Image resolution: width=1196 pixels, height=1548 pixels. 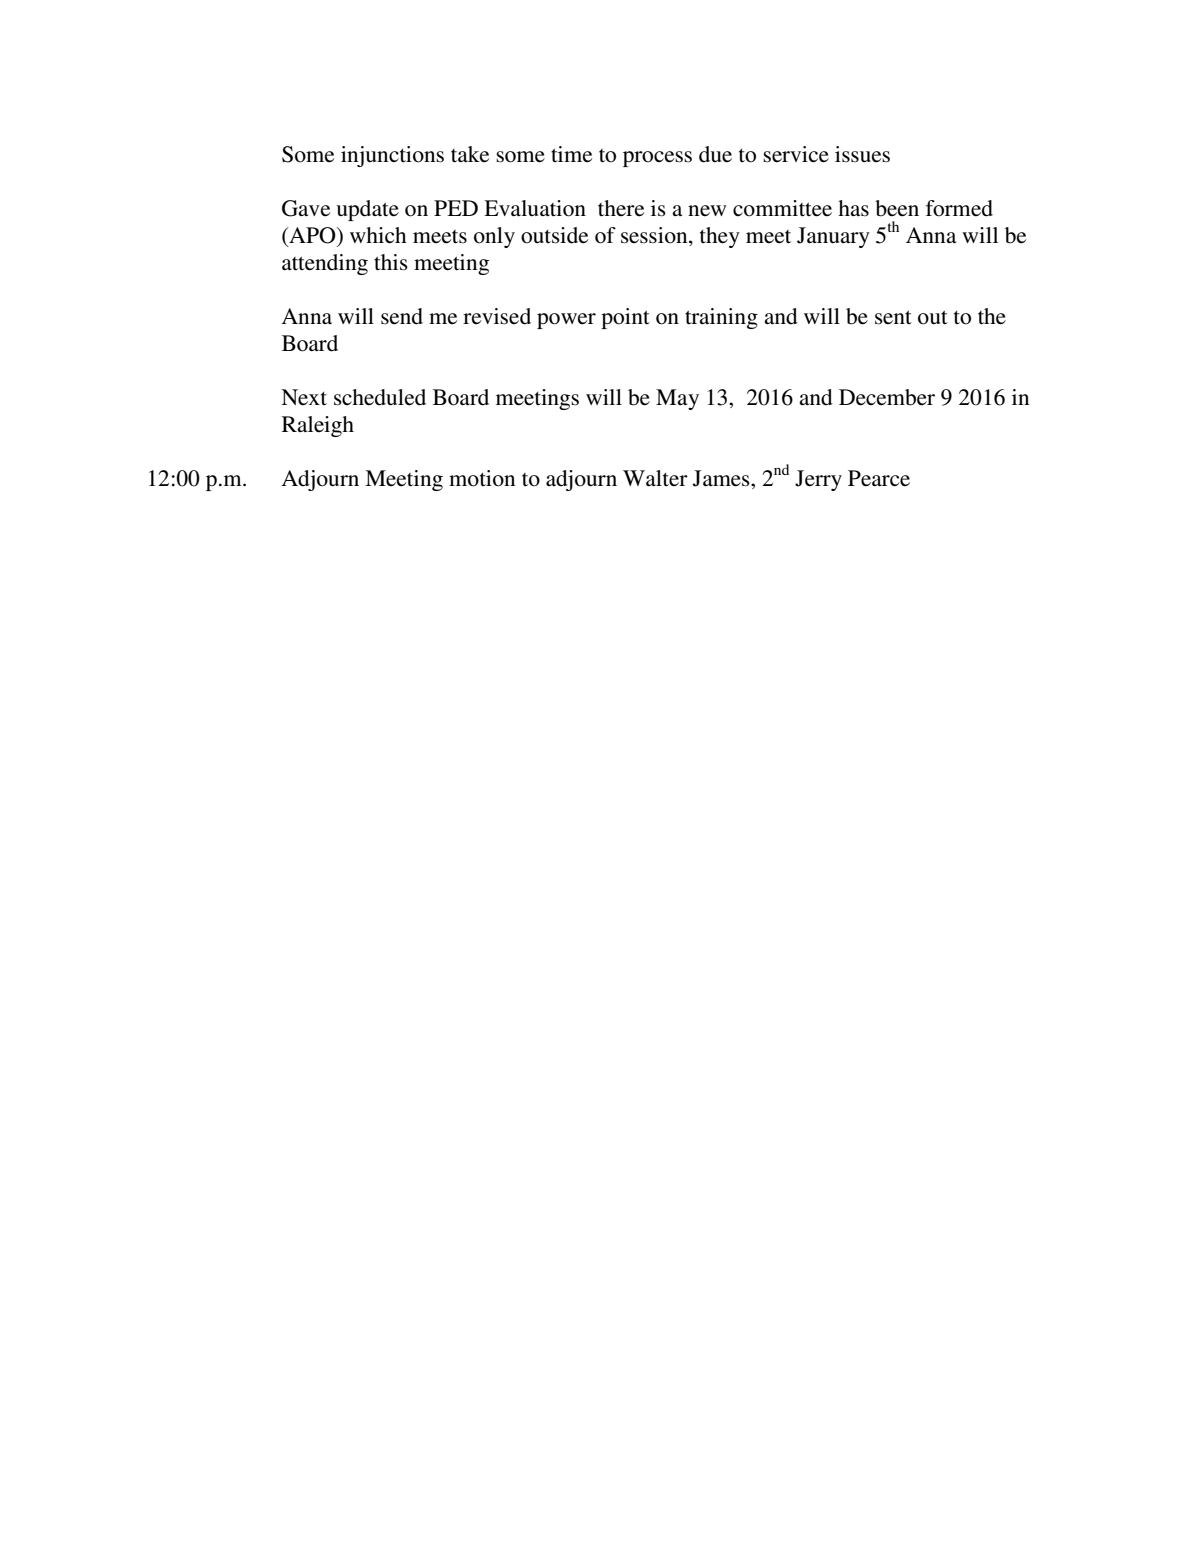 What do you see at coordinates (657, 159) in the screenshot?
I see `process` at bounding box center [657, 159].
